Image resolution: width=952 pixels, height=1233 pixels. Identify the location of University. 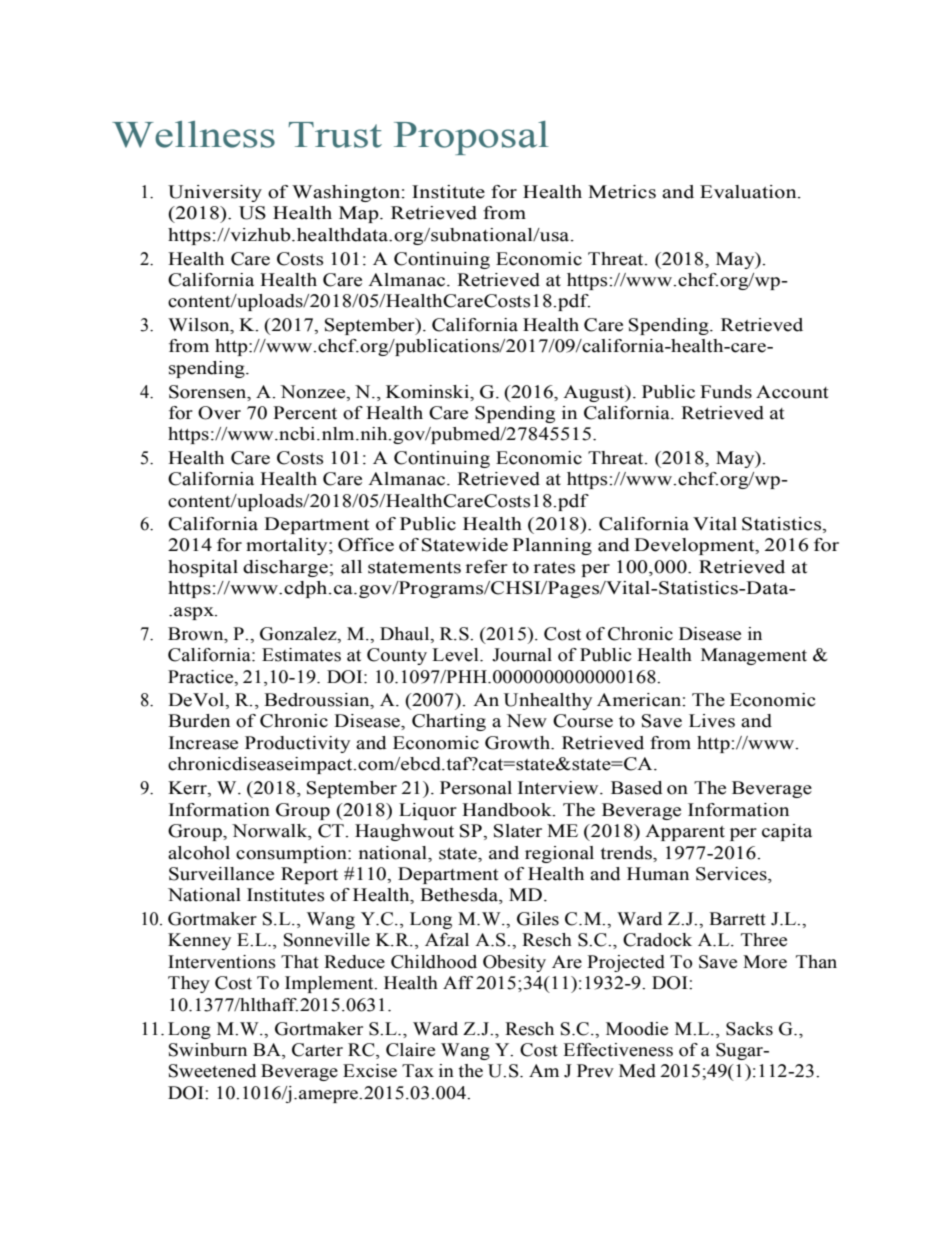
(215, 193).
